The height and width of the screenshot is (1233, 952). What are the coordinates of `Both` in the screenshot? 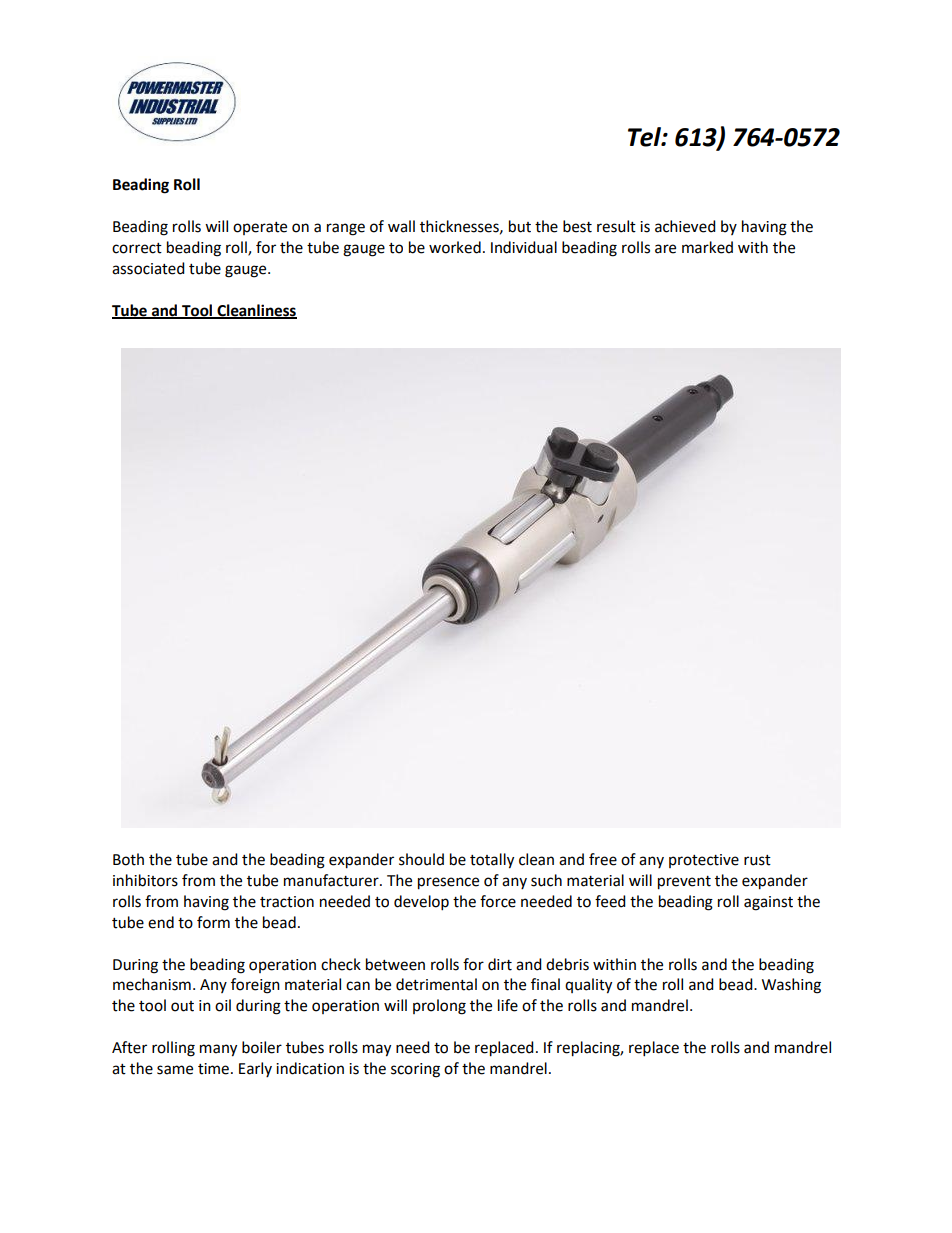 It's located at (128, 859).
